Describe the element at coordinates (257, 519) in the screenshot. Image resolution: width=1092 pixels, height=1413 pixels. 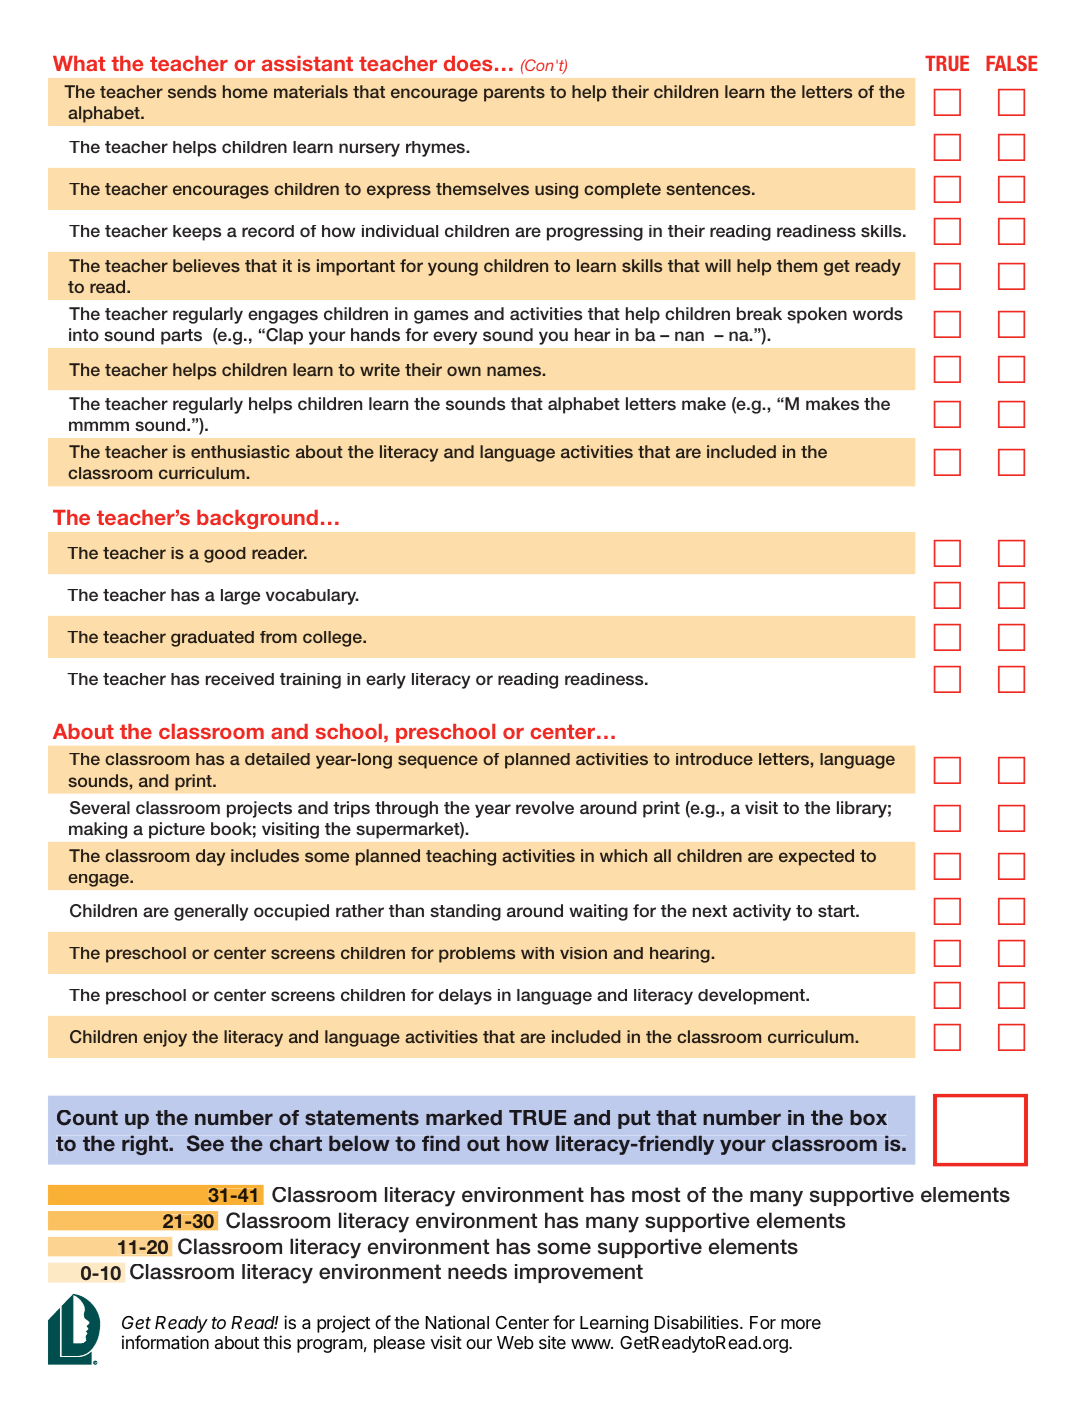
I see `background` at that location.
